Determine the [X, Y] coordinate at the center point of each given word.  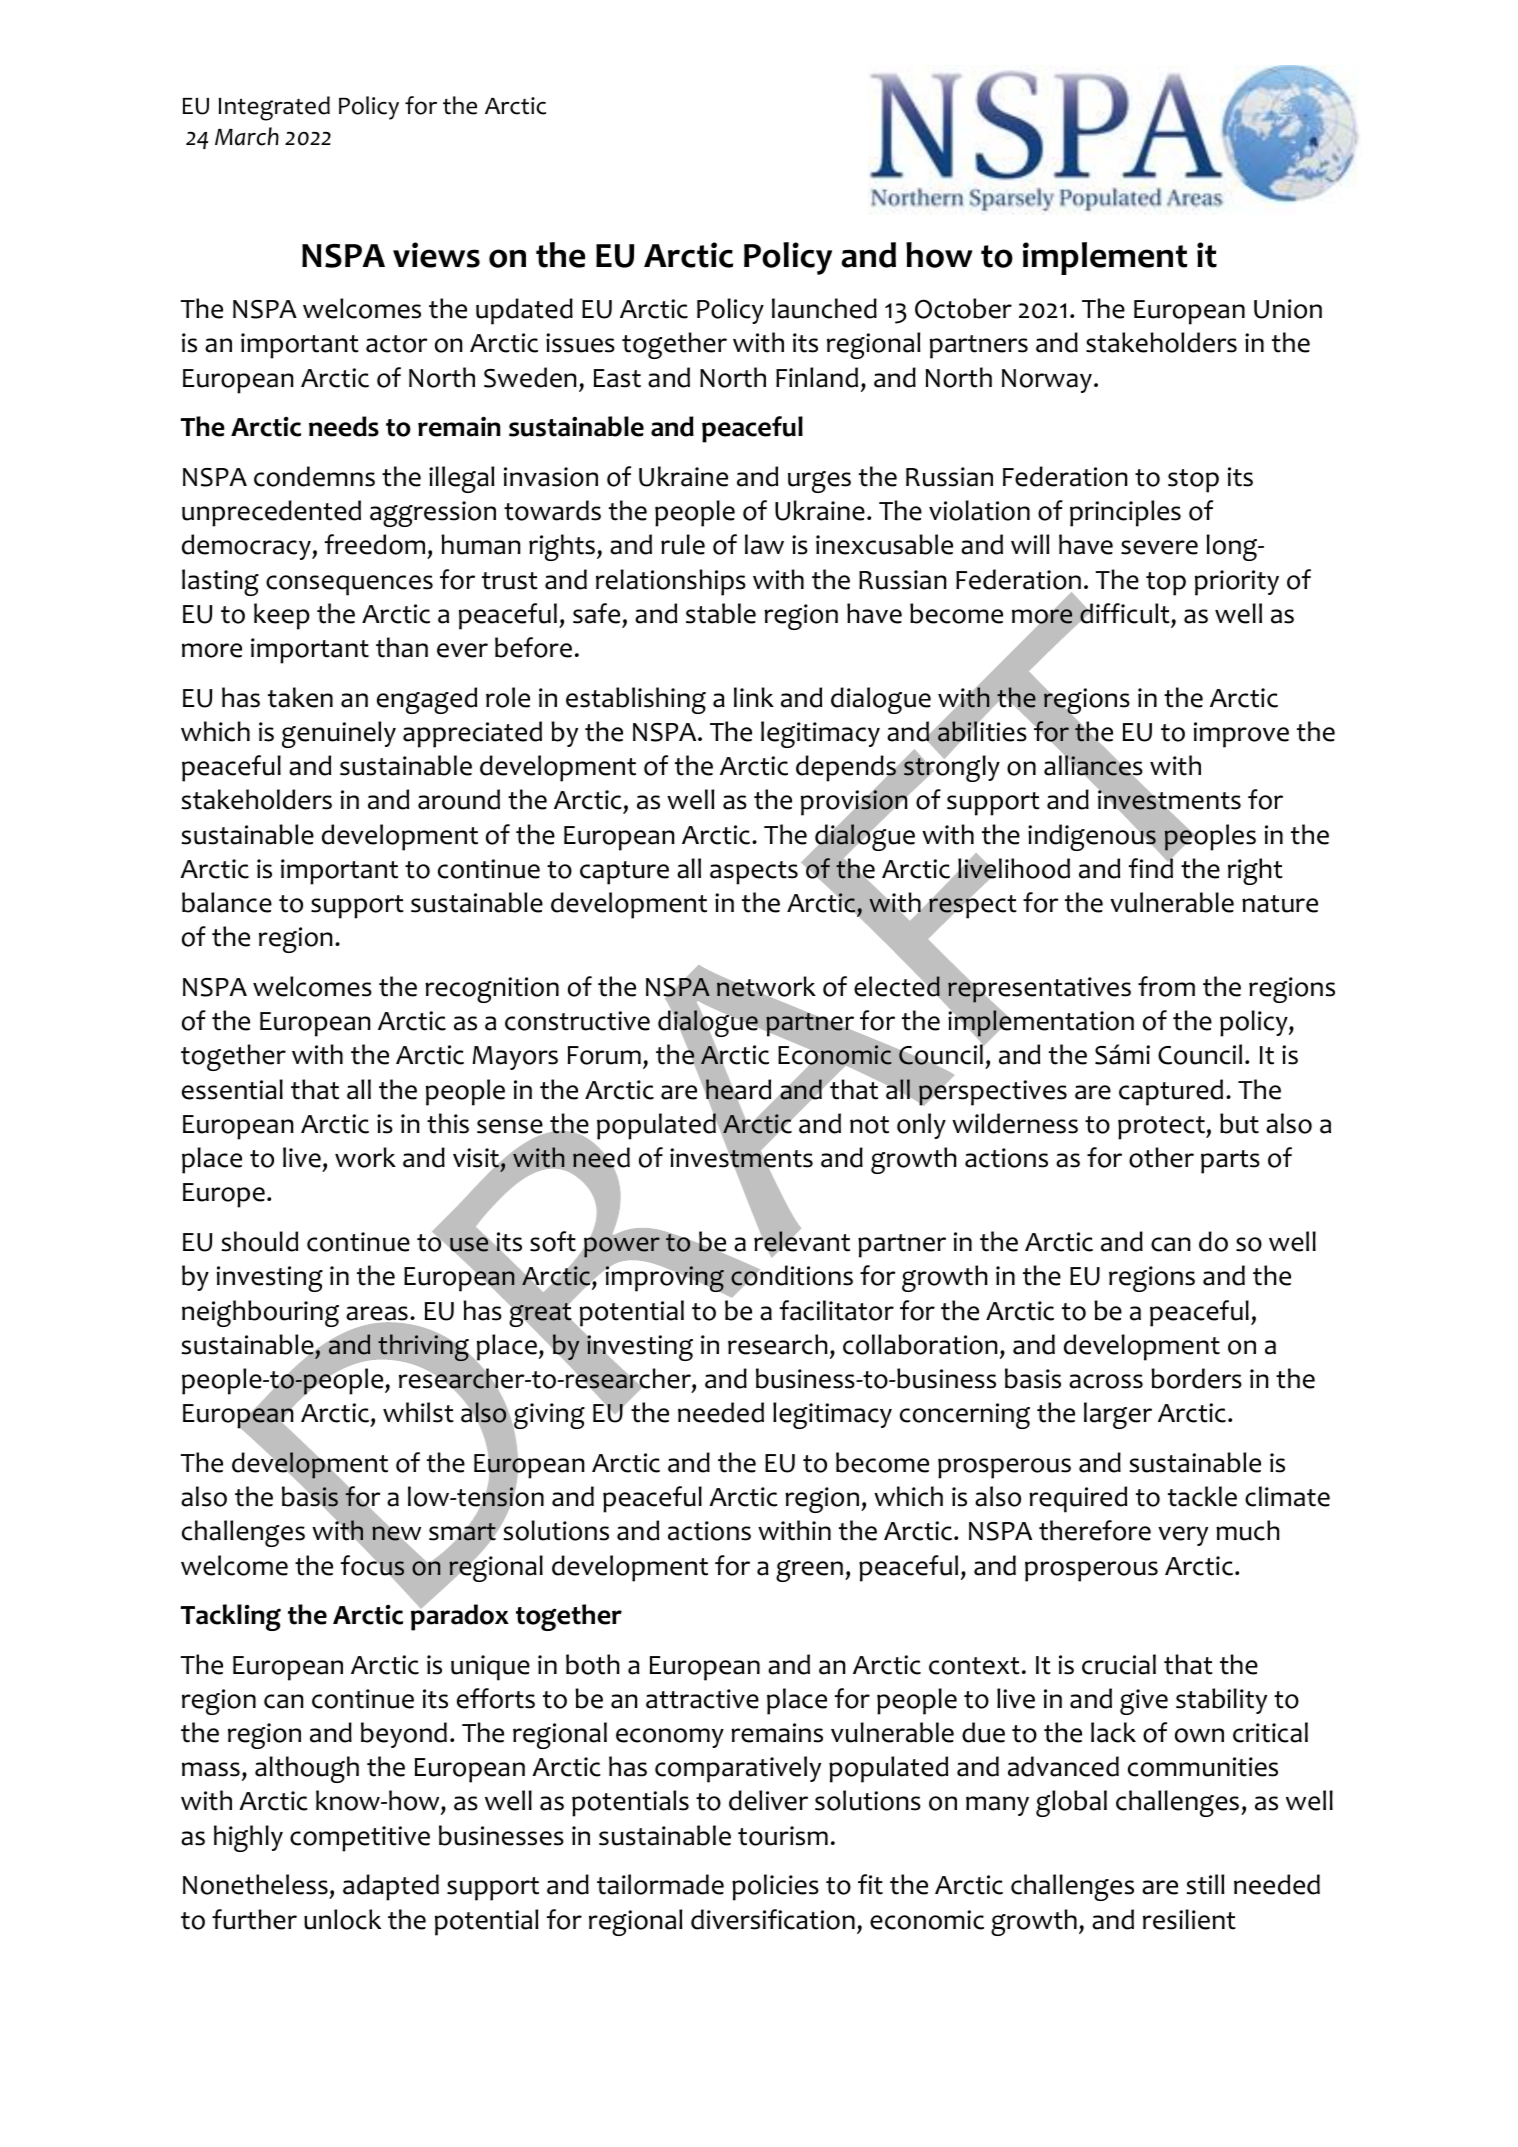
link [754, 697]
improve [1241, 735]
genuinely [339, 734]
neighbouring [260, 1313]
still [1205, 1884]
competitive [360, 1839]
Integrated [274, 108]
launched [824, 308]
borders [1196, 1378]
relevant [802, 1242]
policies [775, 1887]
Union [1288, 309]
